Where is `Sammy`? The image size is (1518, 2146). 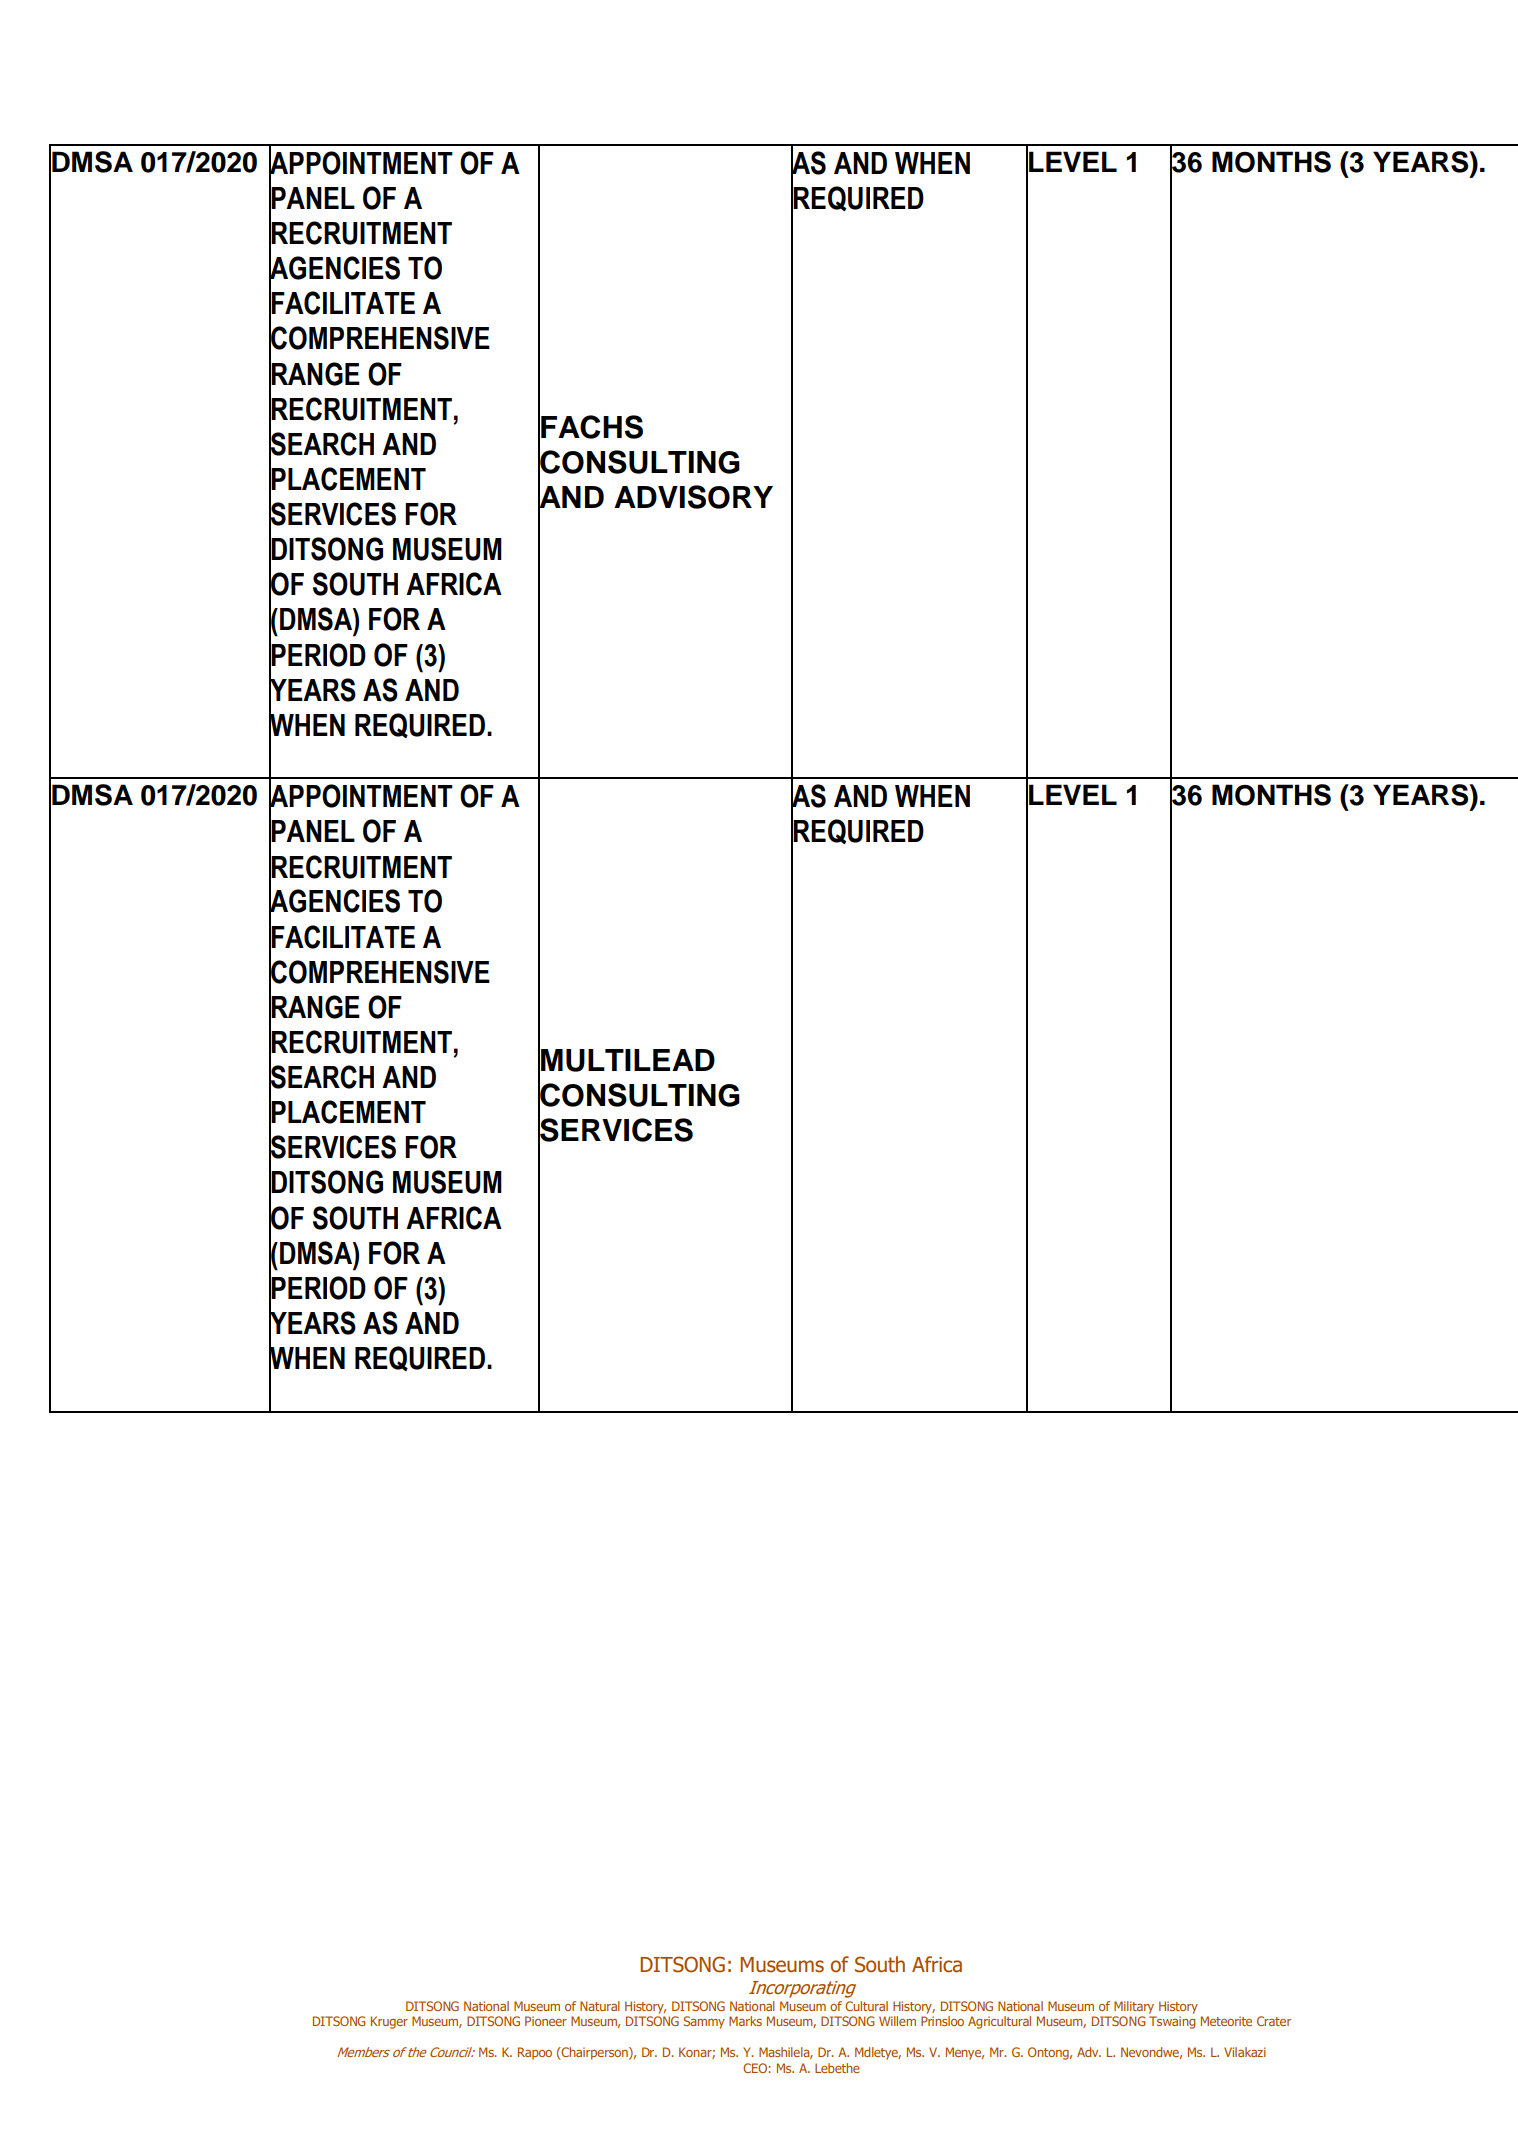 Sammy is located at coordinates (704, 2022).
